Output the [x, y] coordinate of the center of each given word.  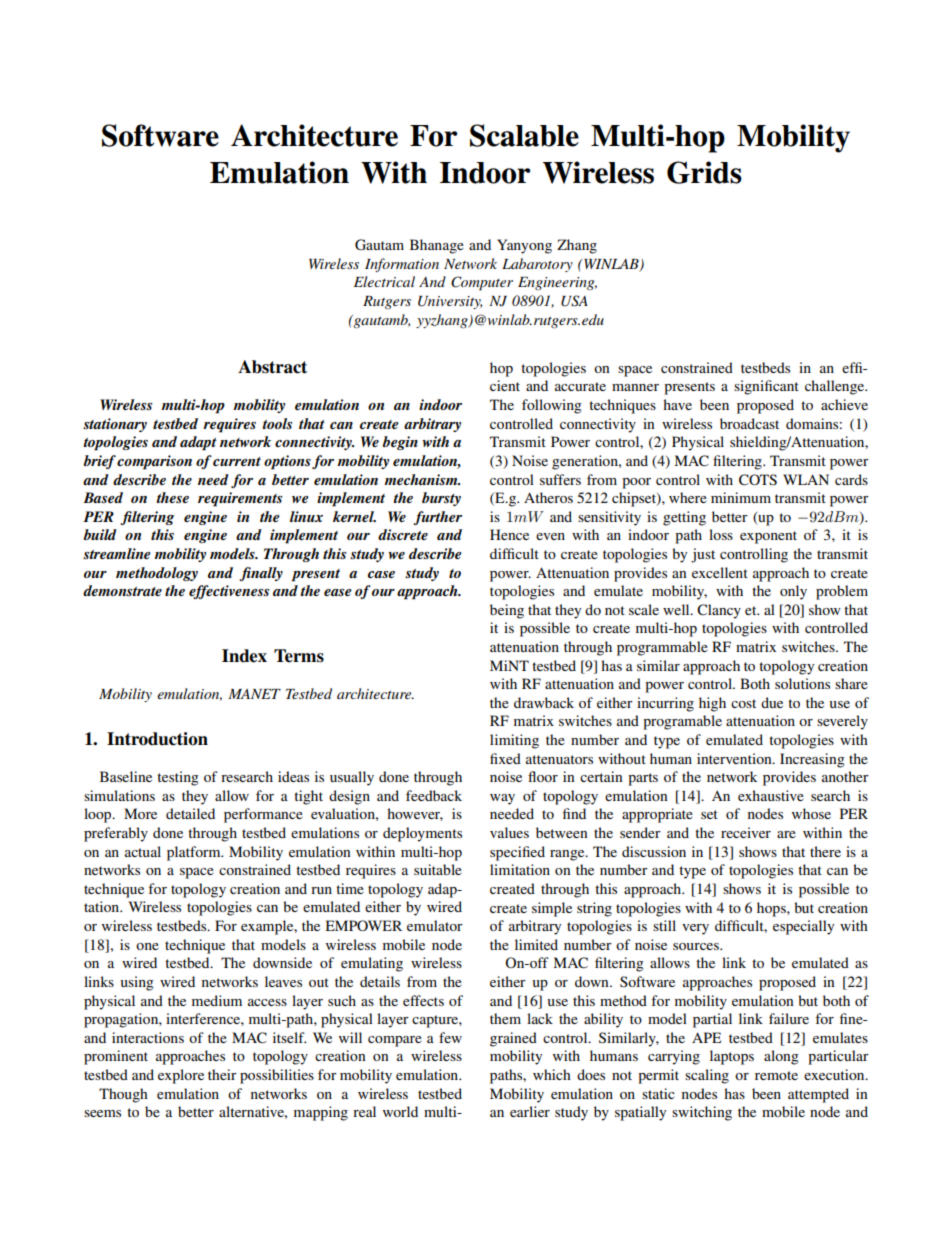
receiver [746, 832]
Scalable [524, 135]
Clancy [719, 611]
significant [766, 387]
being [507, 611]
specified [517, 853]
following [552, 406]
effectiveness [229, 592]
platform [195, 853]
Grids [704, 172]
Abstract [272, 367]
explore [181, 1076]
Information [402, 265]
